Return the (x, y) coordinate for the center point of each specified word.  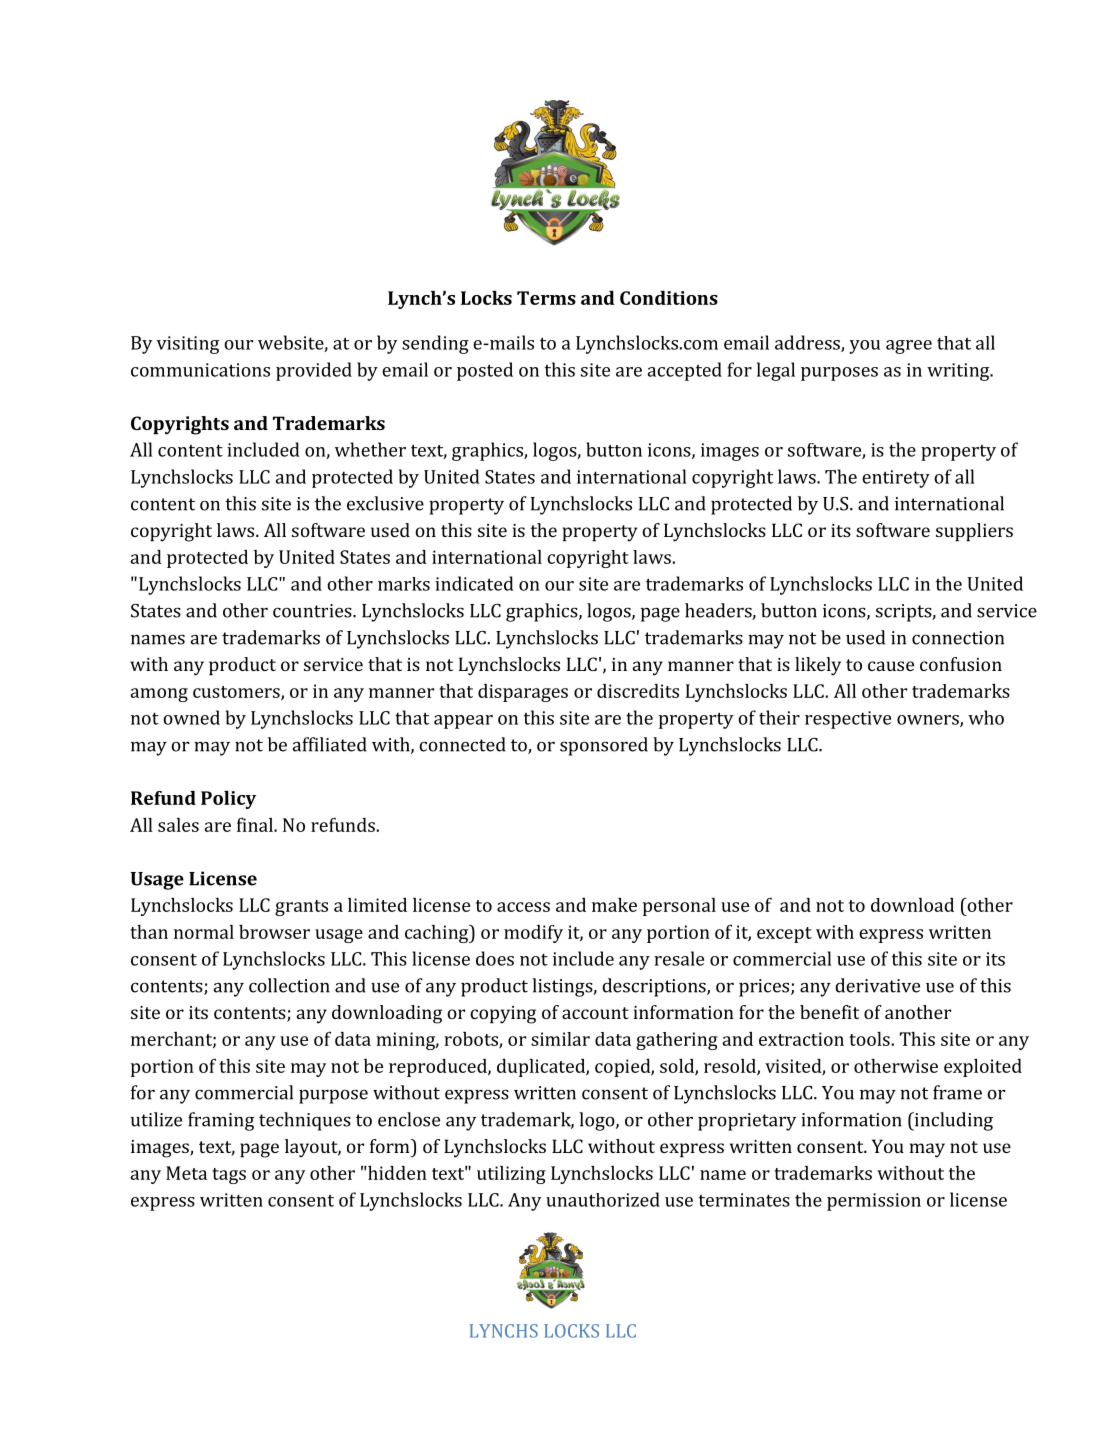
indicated (474, 583)
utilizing (511, 1175)
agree (909, 347)
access (523, 907)
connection (958, 638)
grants (301, 908)
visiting (188, 345)
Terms (546, 298)
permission (874, 1202)
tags (229, 1176)
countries (313, 611)
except (784, 935)
